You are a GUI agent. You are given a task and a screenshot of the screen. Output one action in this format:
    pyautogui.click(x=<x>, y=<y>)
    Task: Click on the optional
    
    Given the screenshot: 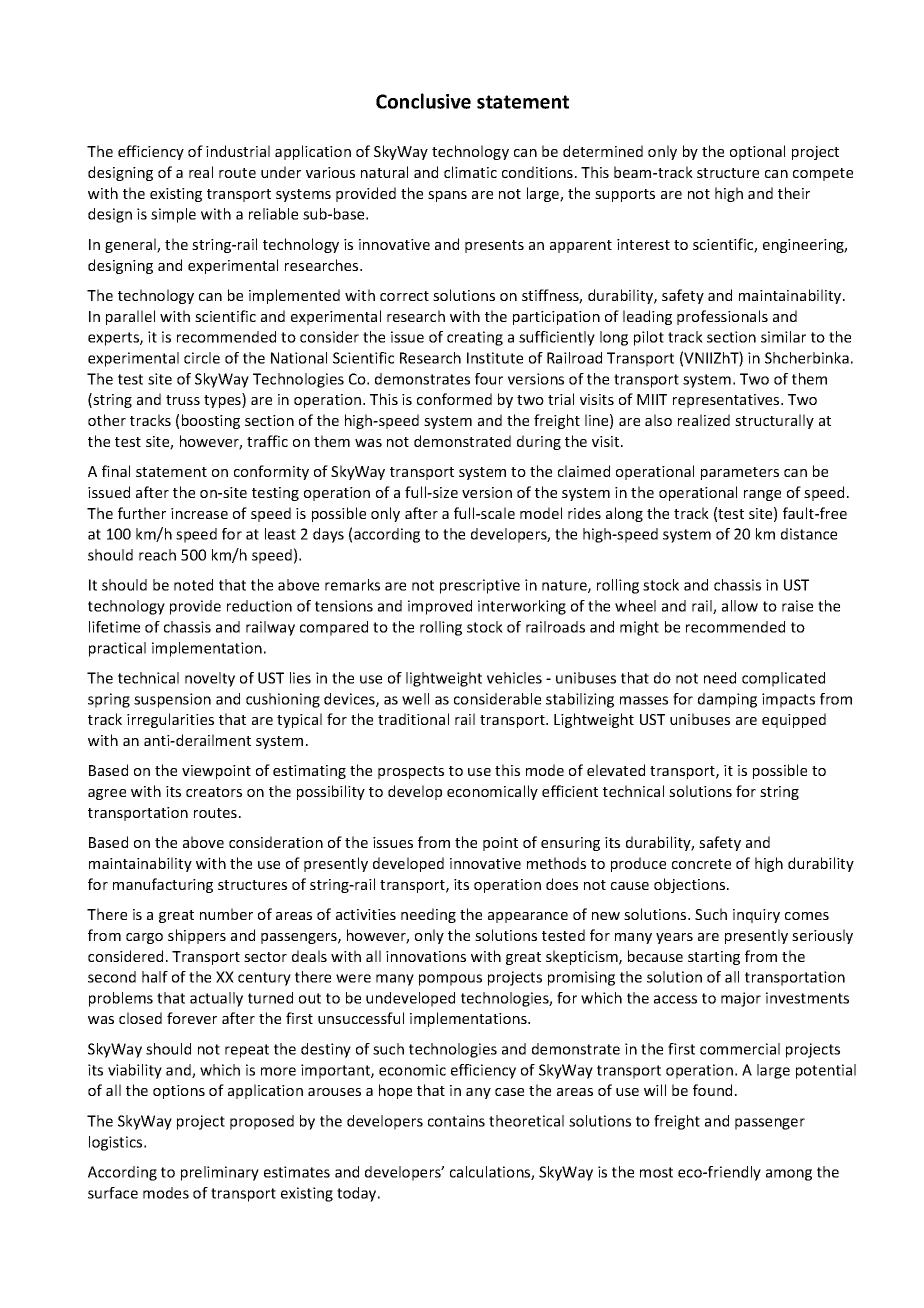 What is the action you would take?
    pyautogui.click(x=757, y=152)
